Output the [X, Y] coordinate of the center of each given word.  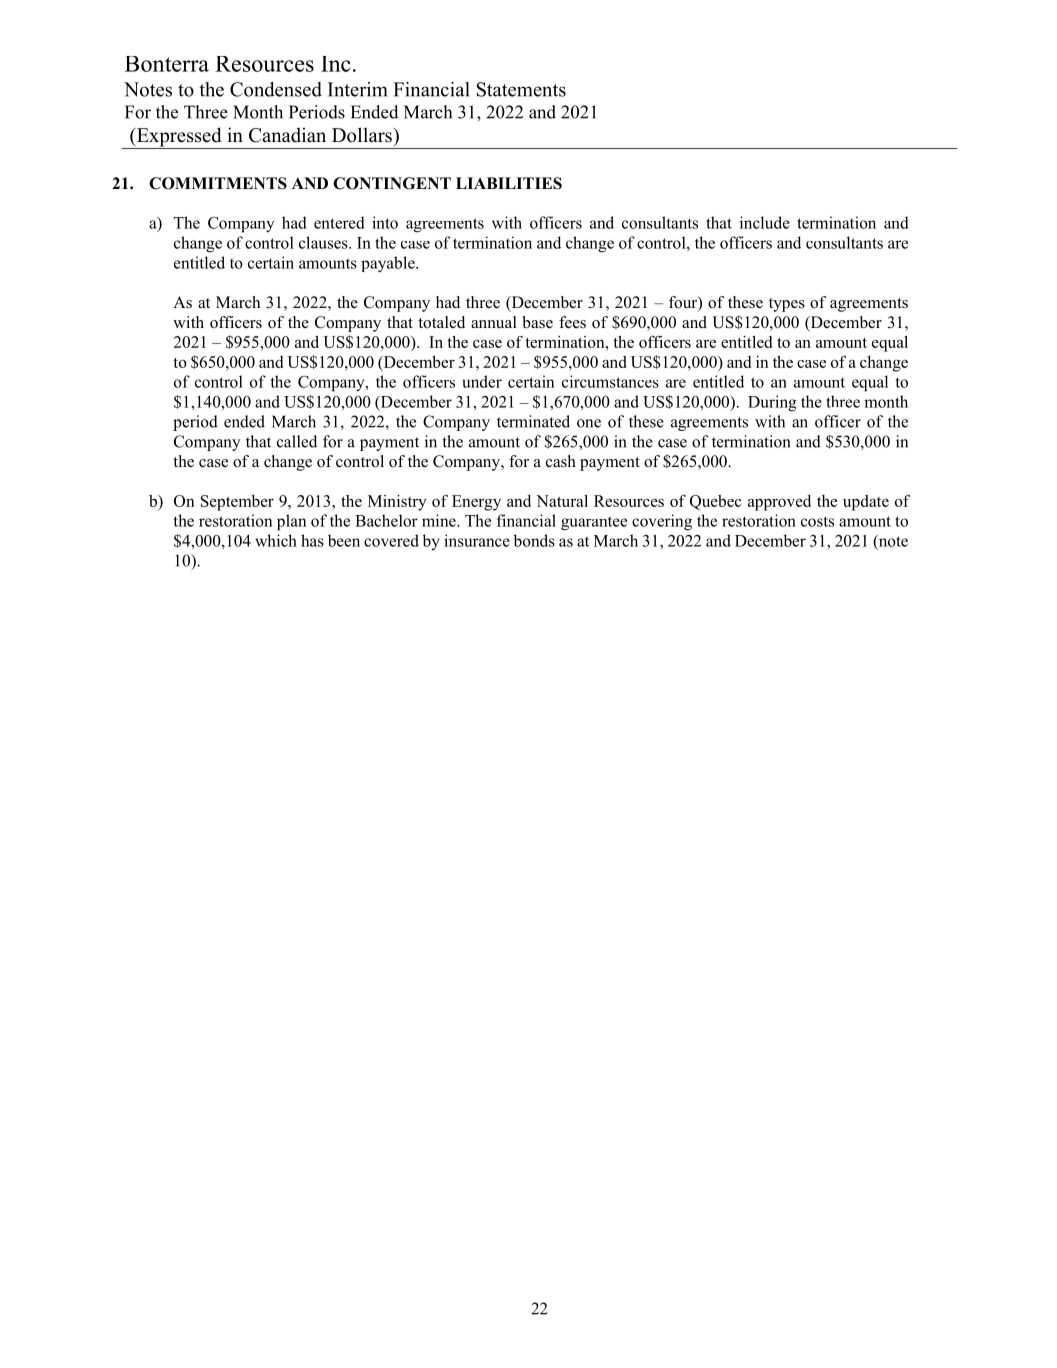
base [538, 322]
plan [291, 522]
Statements [521, 89]
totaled [441, 322]
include [765, 222]
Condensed [276, 89]
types [787, 305]
